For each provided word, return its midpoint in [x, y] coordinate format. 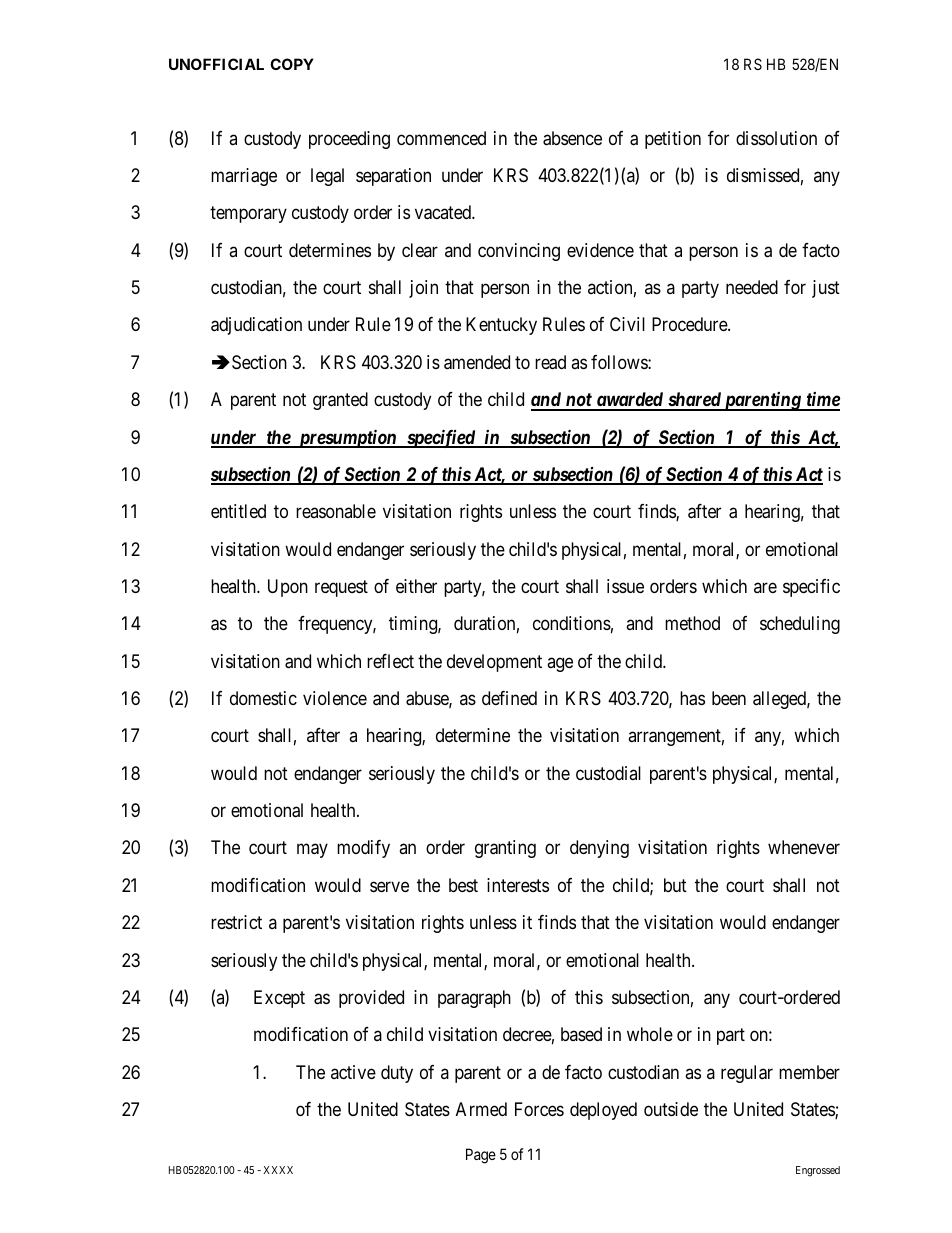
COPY [292, 64]
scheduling [800, 625]
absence [572, 138]
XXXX [278, 1170]
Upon [288, 588]
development [494, 663]
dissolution [776, 138]
